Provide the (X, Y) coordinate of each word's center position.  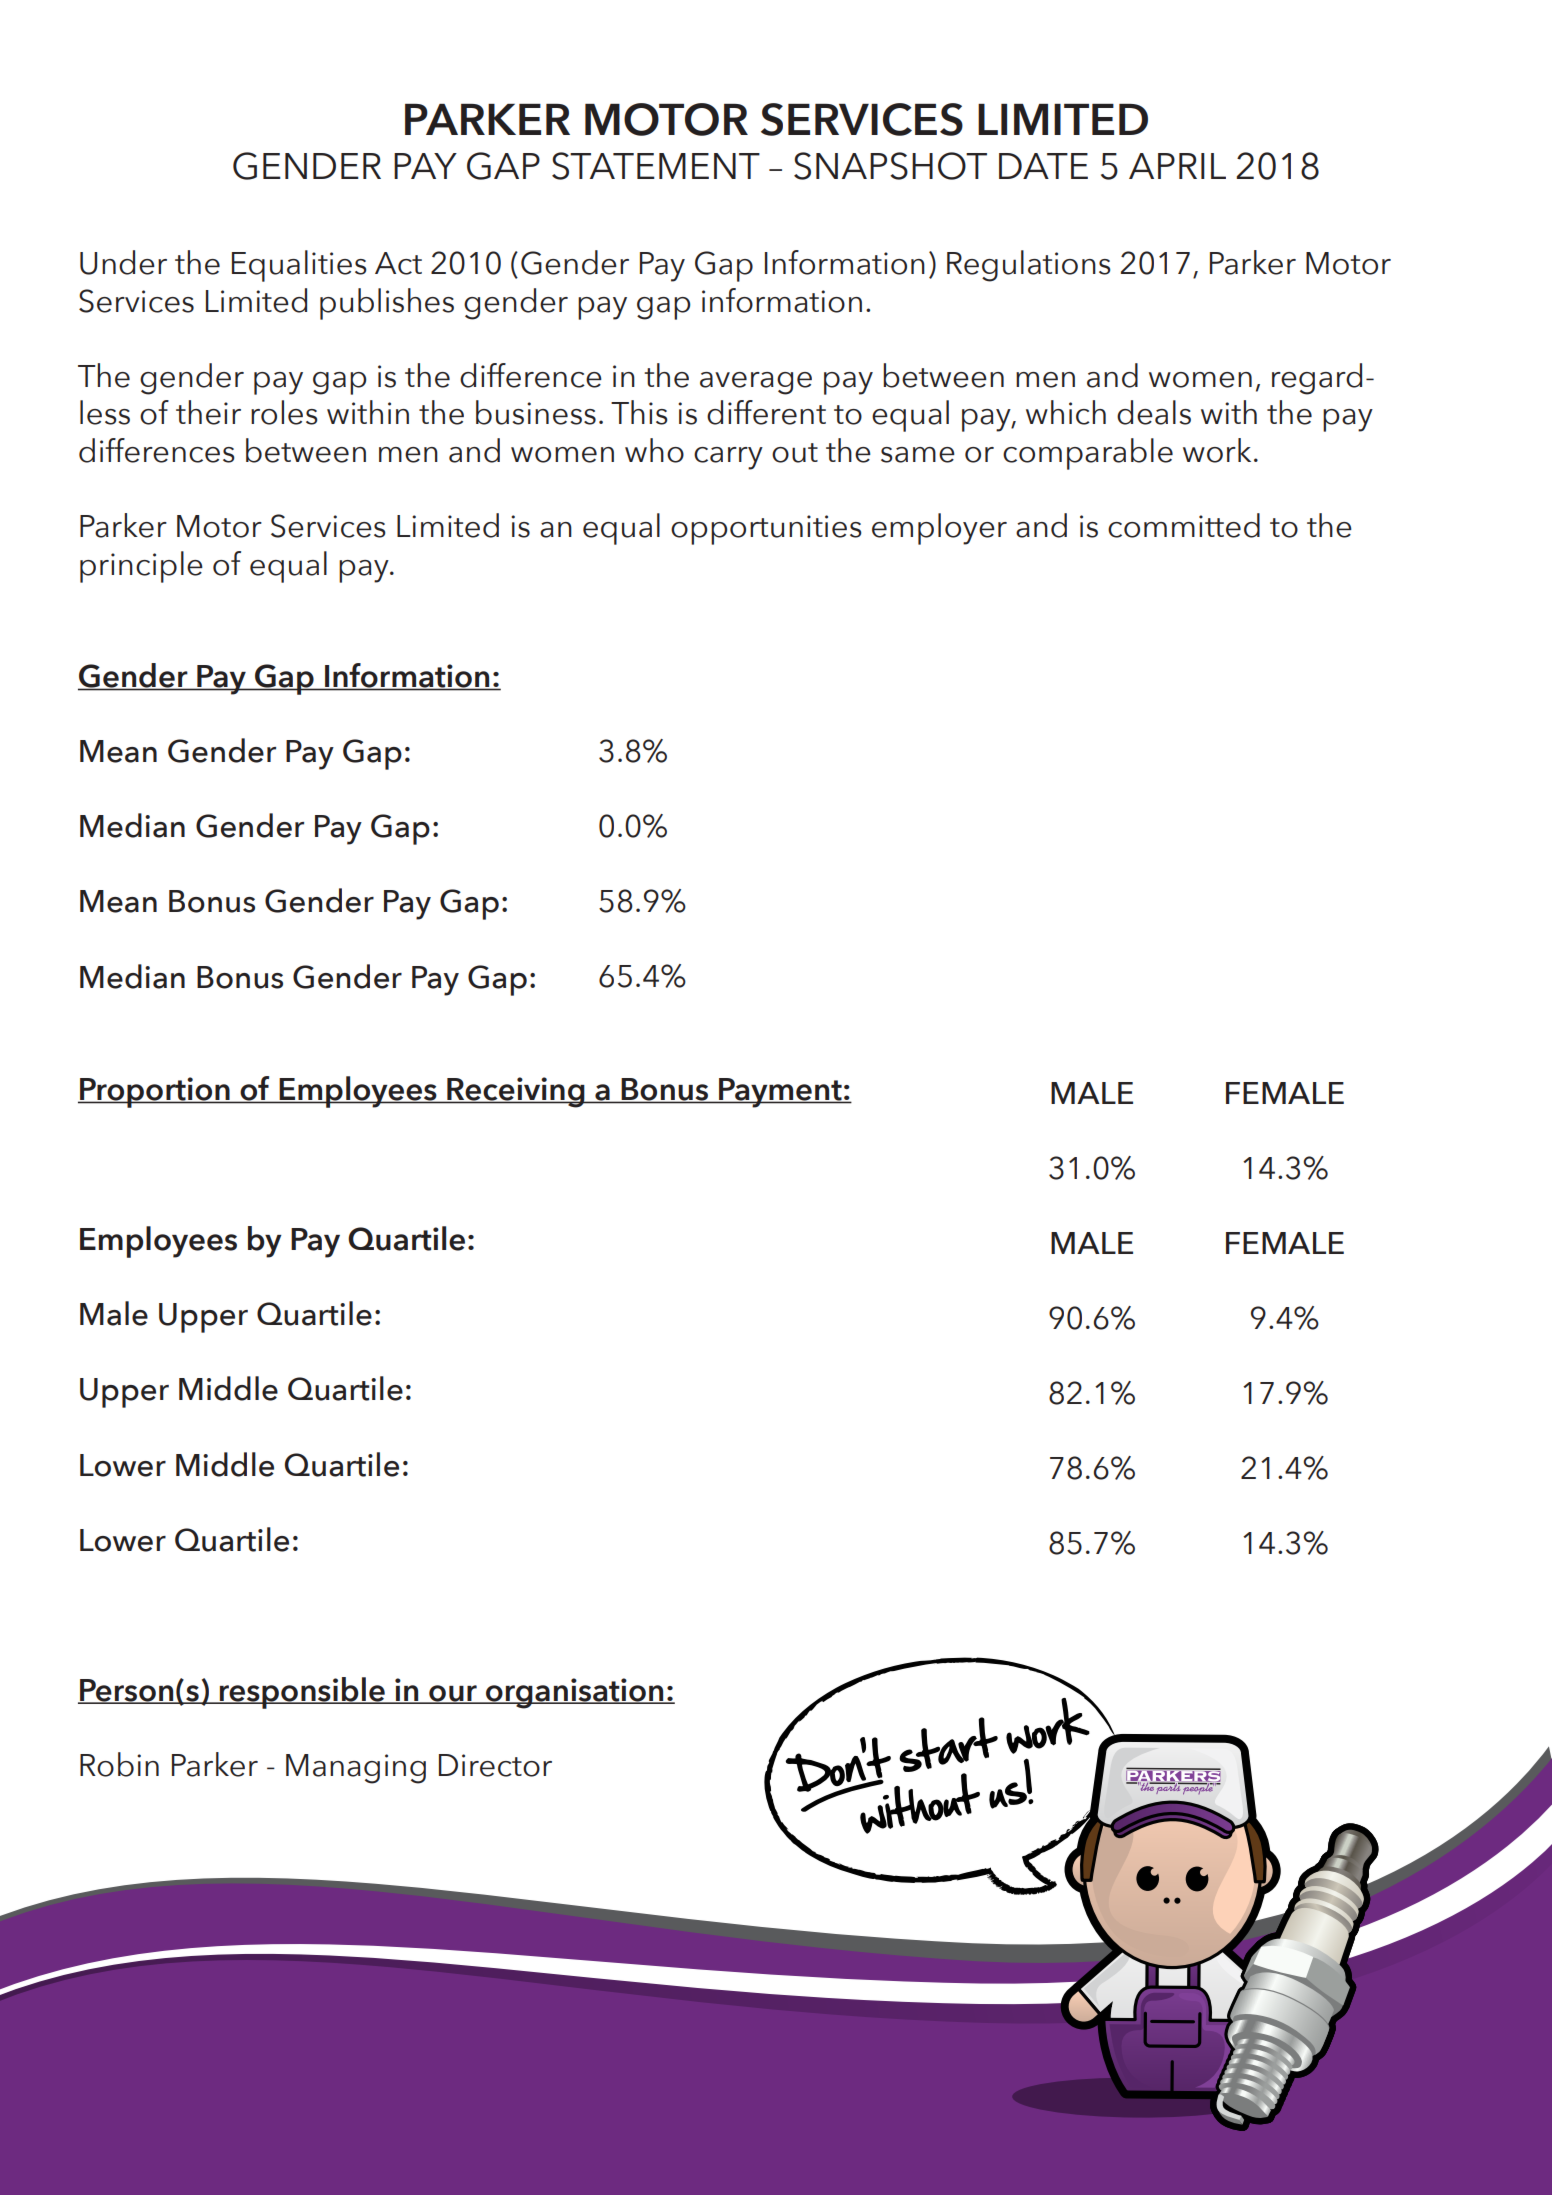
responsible (302, 1693)
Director (495, 1765)
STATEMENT (656, 166)
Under (123, 262)
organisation (575, 1693)
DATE (1043, 166)
